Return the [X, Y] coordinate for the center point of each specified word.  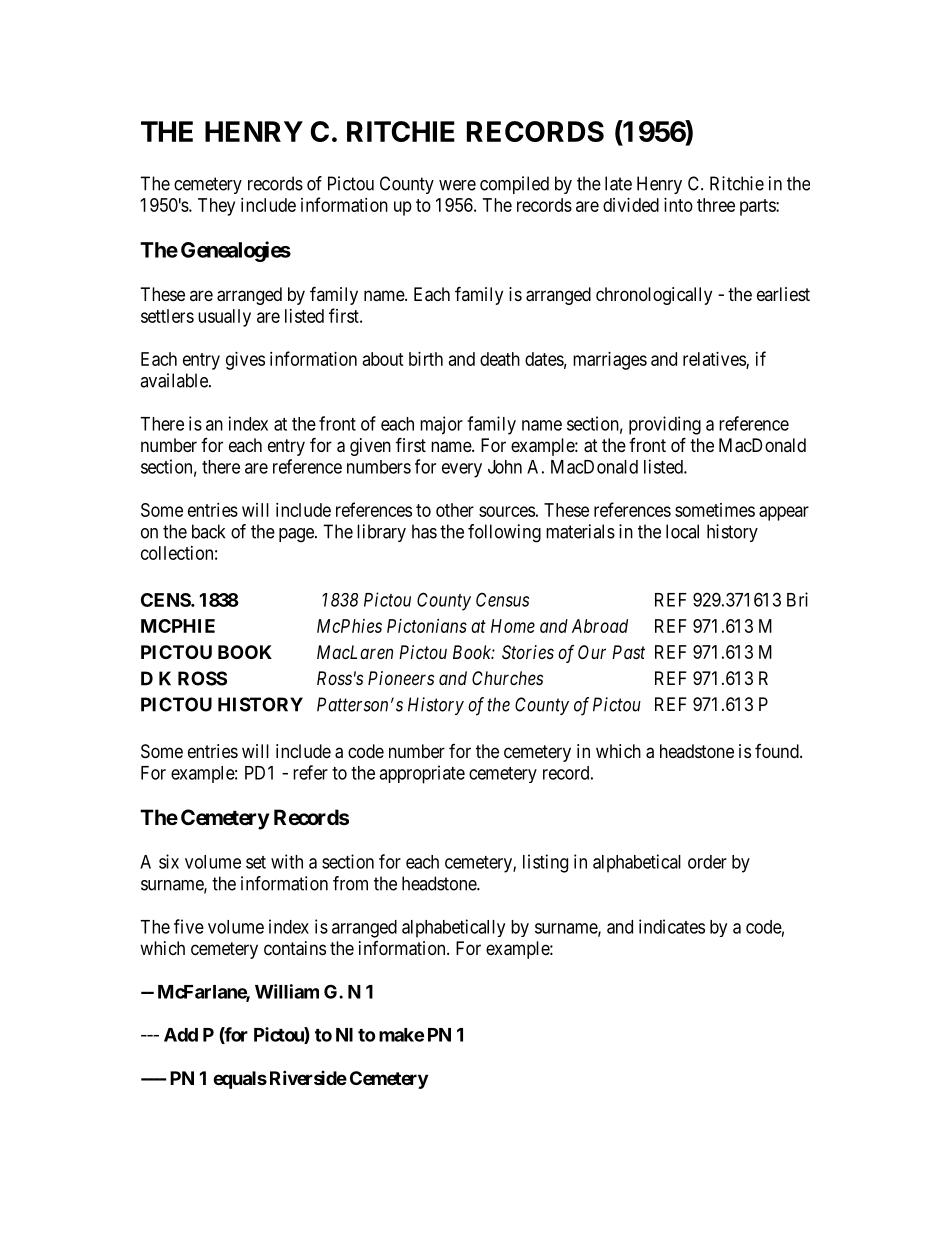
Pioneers [401, 678]
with [287, 861]
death [500, 359]
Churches [507, 678]
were [457, 185]
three [716, 205]
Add [181, 1035]
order [707, 862]
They [216, 207]
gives [245, 361]
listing [545, 863]
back [208, 531]
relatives [715, 360]
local [682, 531]
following [504, 533]
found [778, 751]
